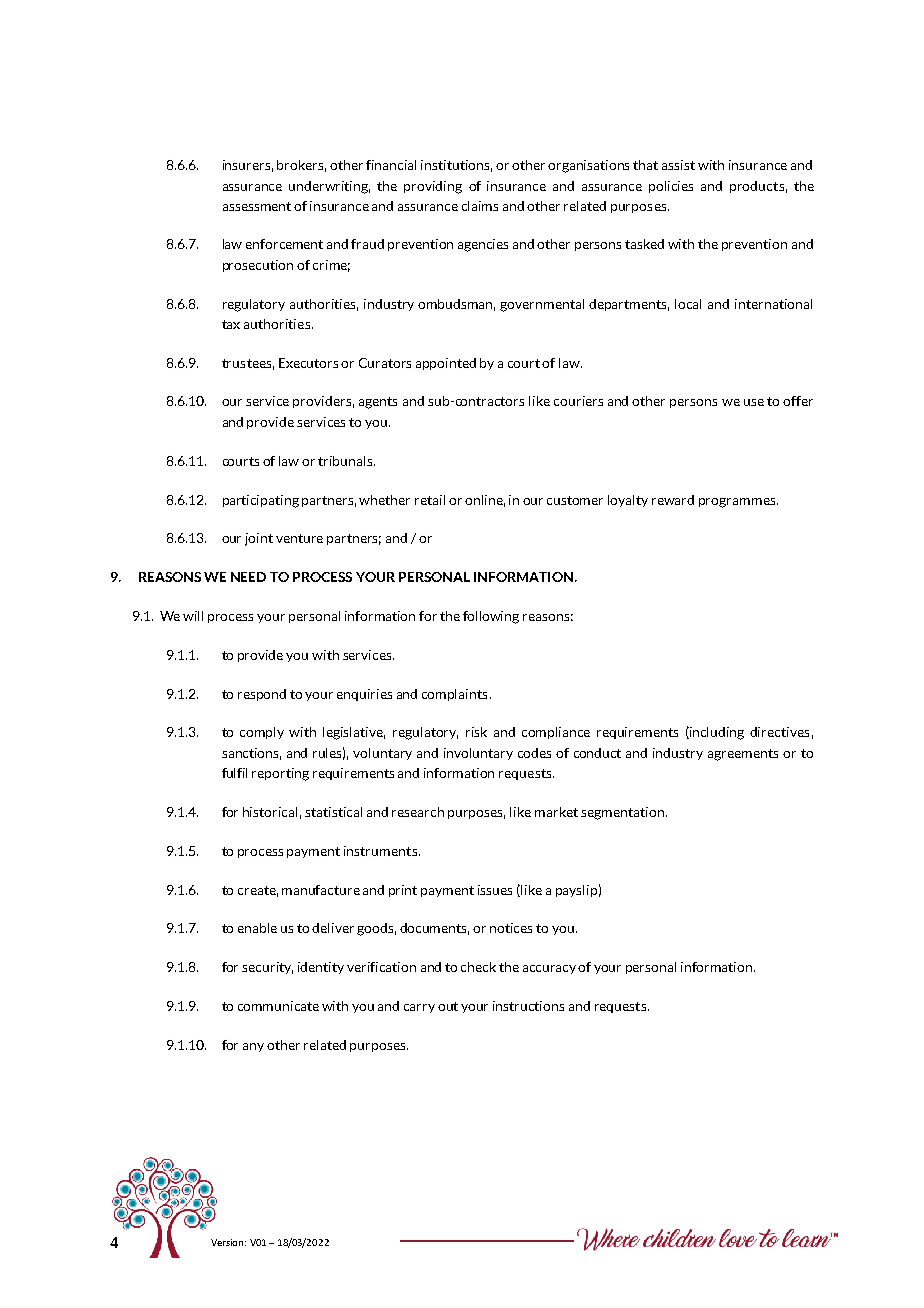 This document has height=1308, width=924. I want to click on communicate, so click(278, 1006).
